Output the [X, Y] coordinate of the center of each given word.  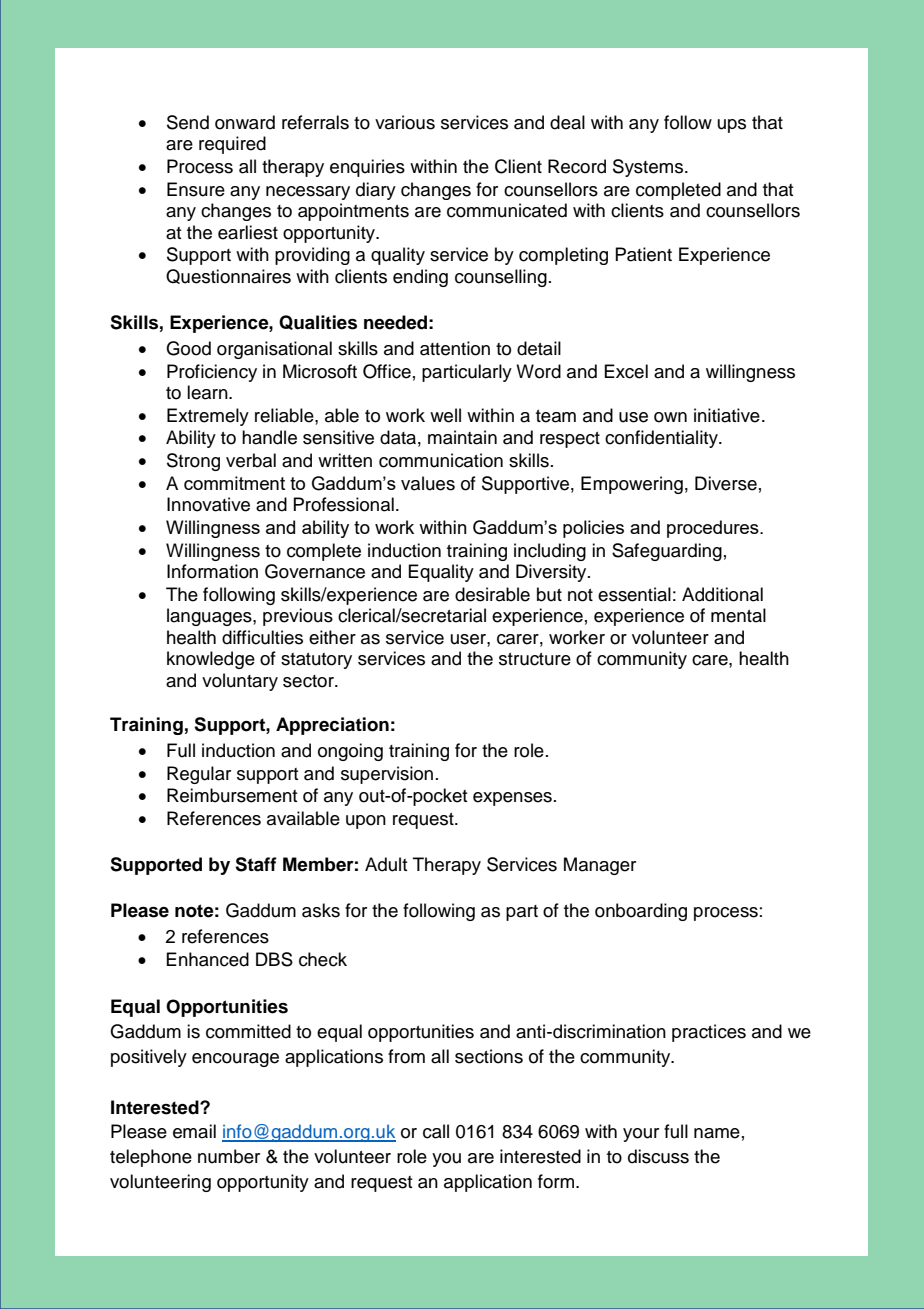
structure [535, 659]
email [194, 1131]
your [641, 1135]
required [232, 145]
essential [634, 594]
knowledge [211, 660]
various [405, 122]
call [436, 1131]
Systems [649, 168]
